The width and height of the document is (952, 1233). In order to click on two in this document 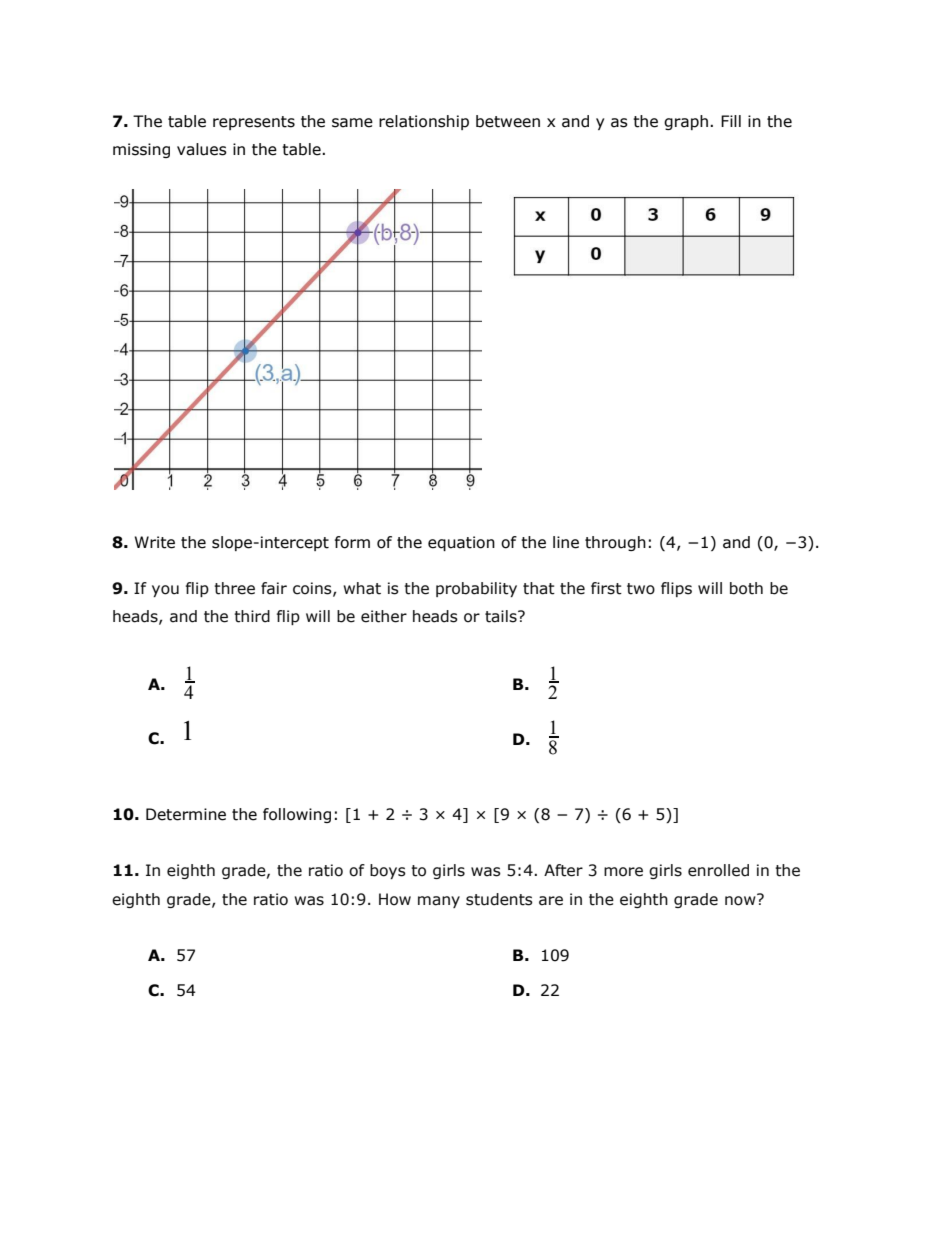, I will do `click(641, 589)`.
